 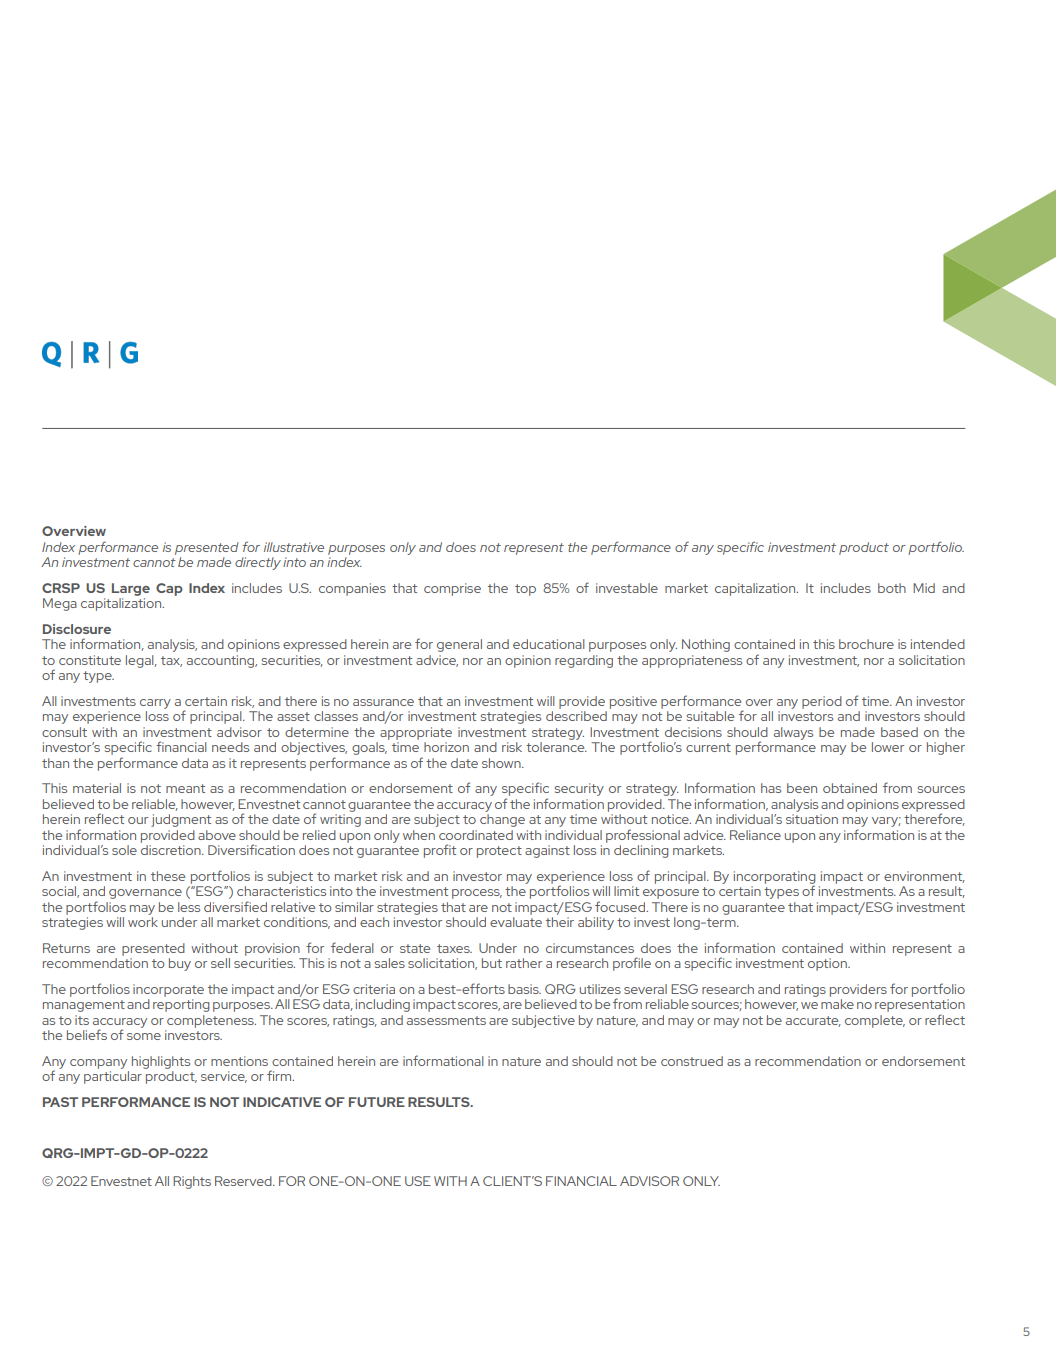 I want to click on situation, so click(x=812, y=819).
